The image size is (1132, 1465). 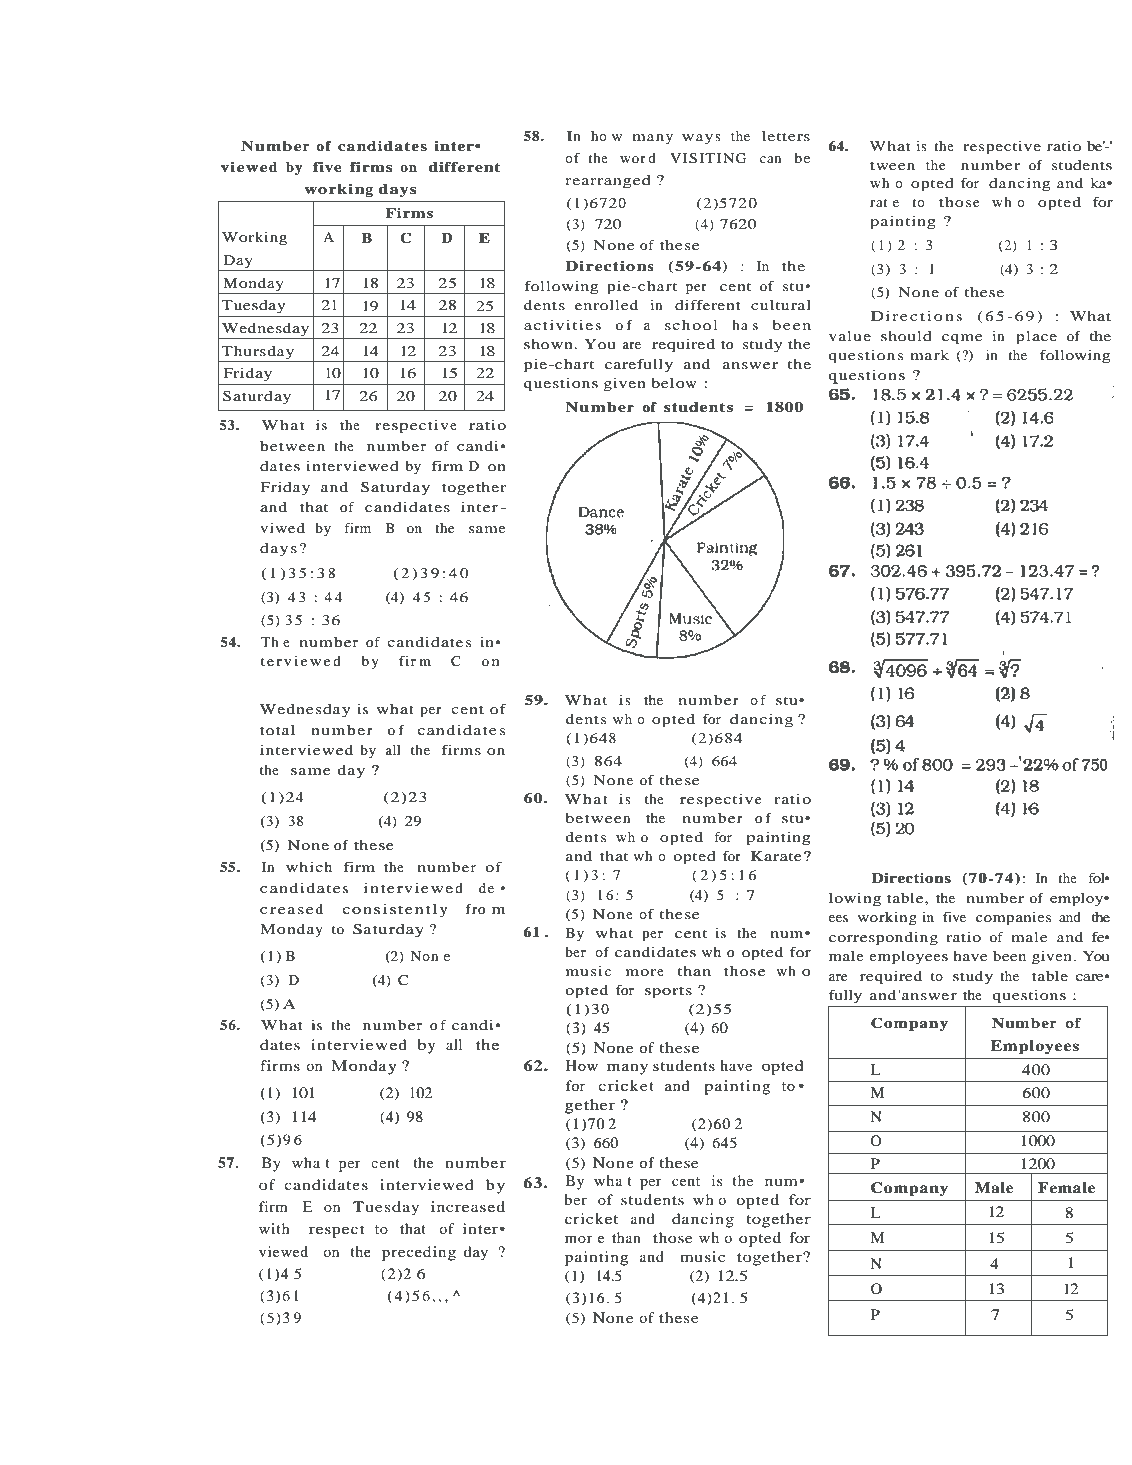 What do you see at coordinates (274, 1228) in the image?
I see `with` at bounding box center [274, 1228].
